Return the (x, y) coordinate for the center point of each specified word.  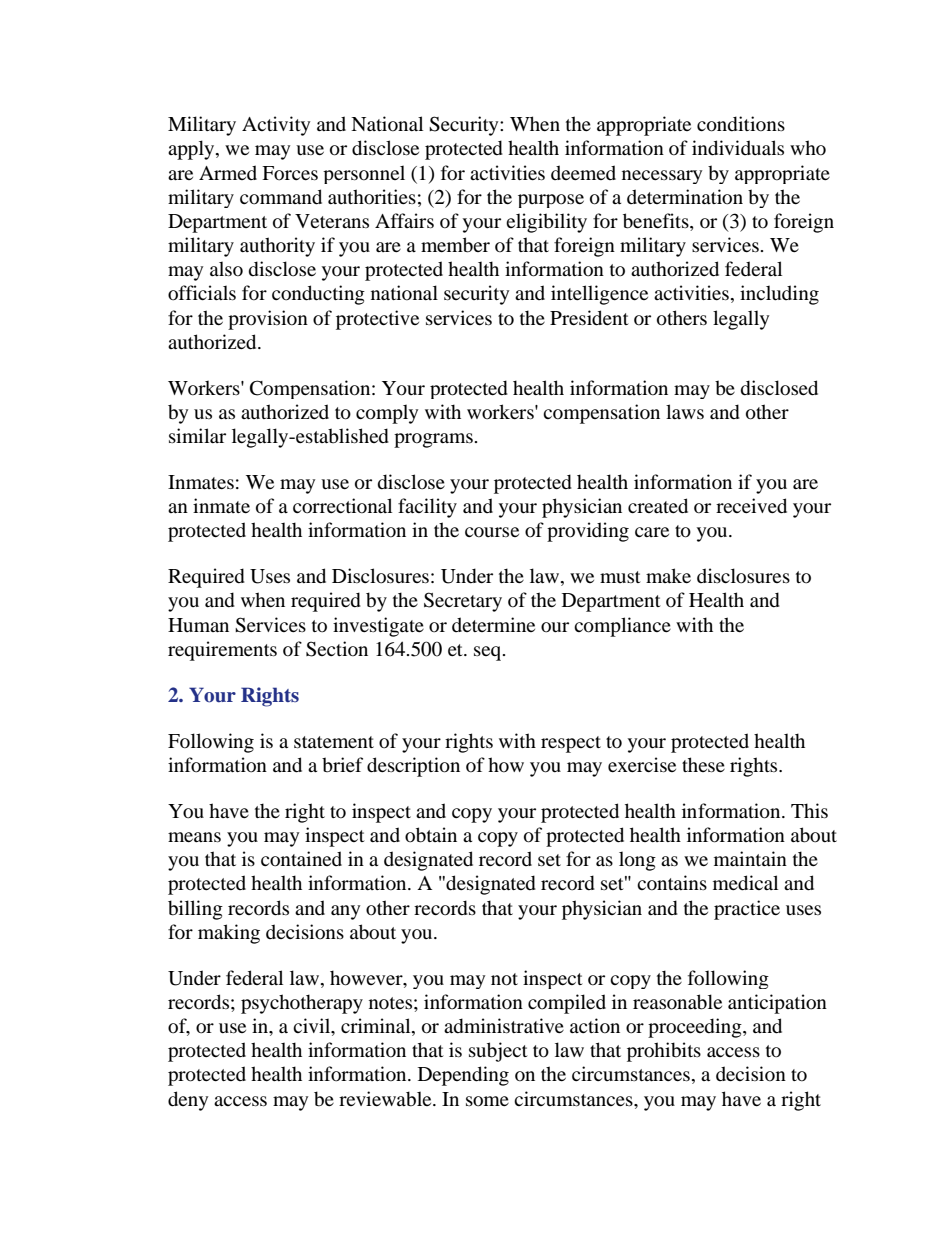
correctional (342, 506)
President (589, 318)
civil (313, 1027)
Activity (276, 126)
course (492, 532)
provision (268, 320)
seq (489, 653)
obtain (431, 835)
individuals (738, 148)
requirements (222, 651)
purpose (551, 201)
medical (745, 883)
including (779, 295)
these (703, 764)
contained (301, 859)
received (751, 506)
